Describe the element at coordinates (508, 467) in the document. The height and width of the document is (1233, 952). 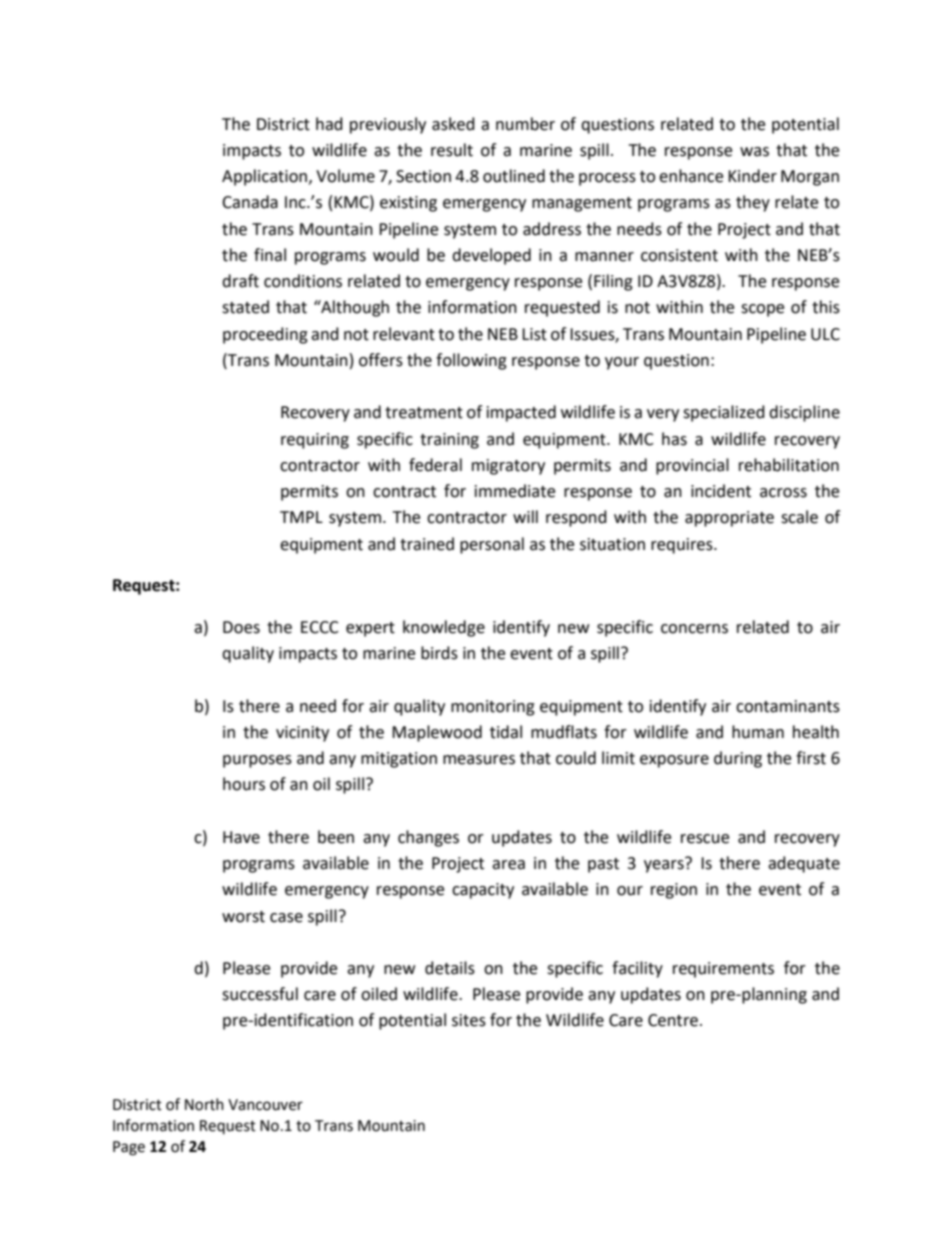
I see `migratory` at that location.
